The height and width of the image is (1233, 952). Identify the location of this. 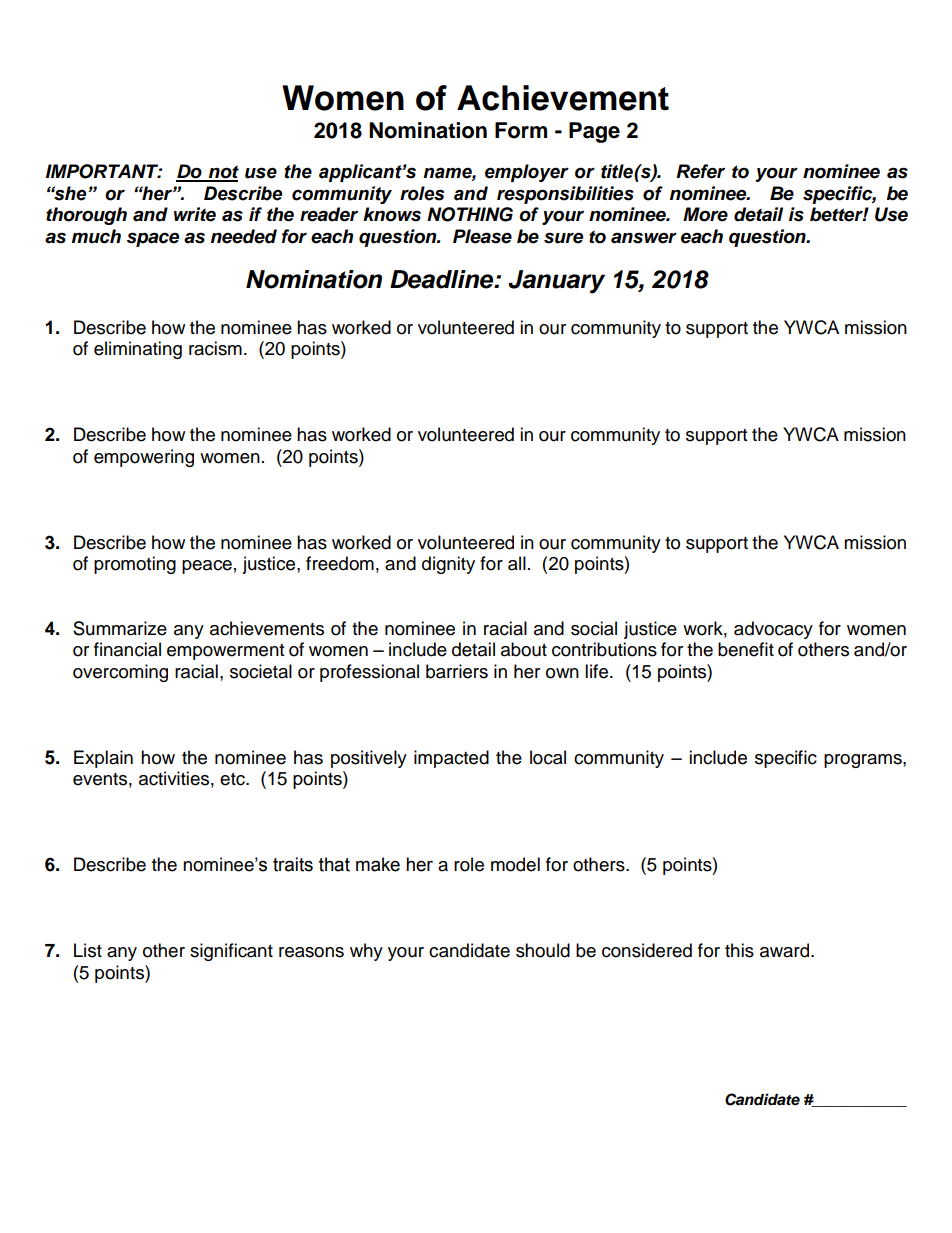
(739, 950).
